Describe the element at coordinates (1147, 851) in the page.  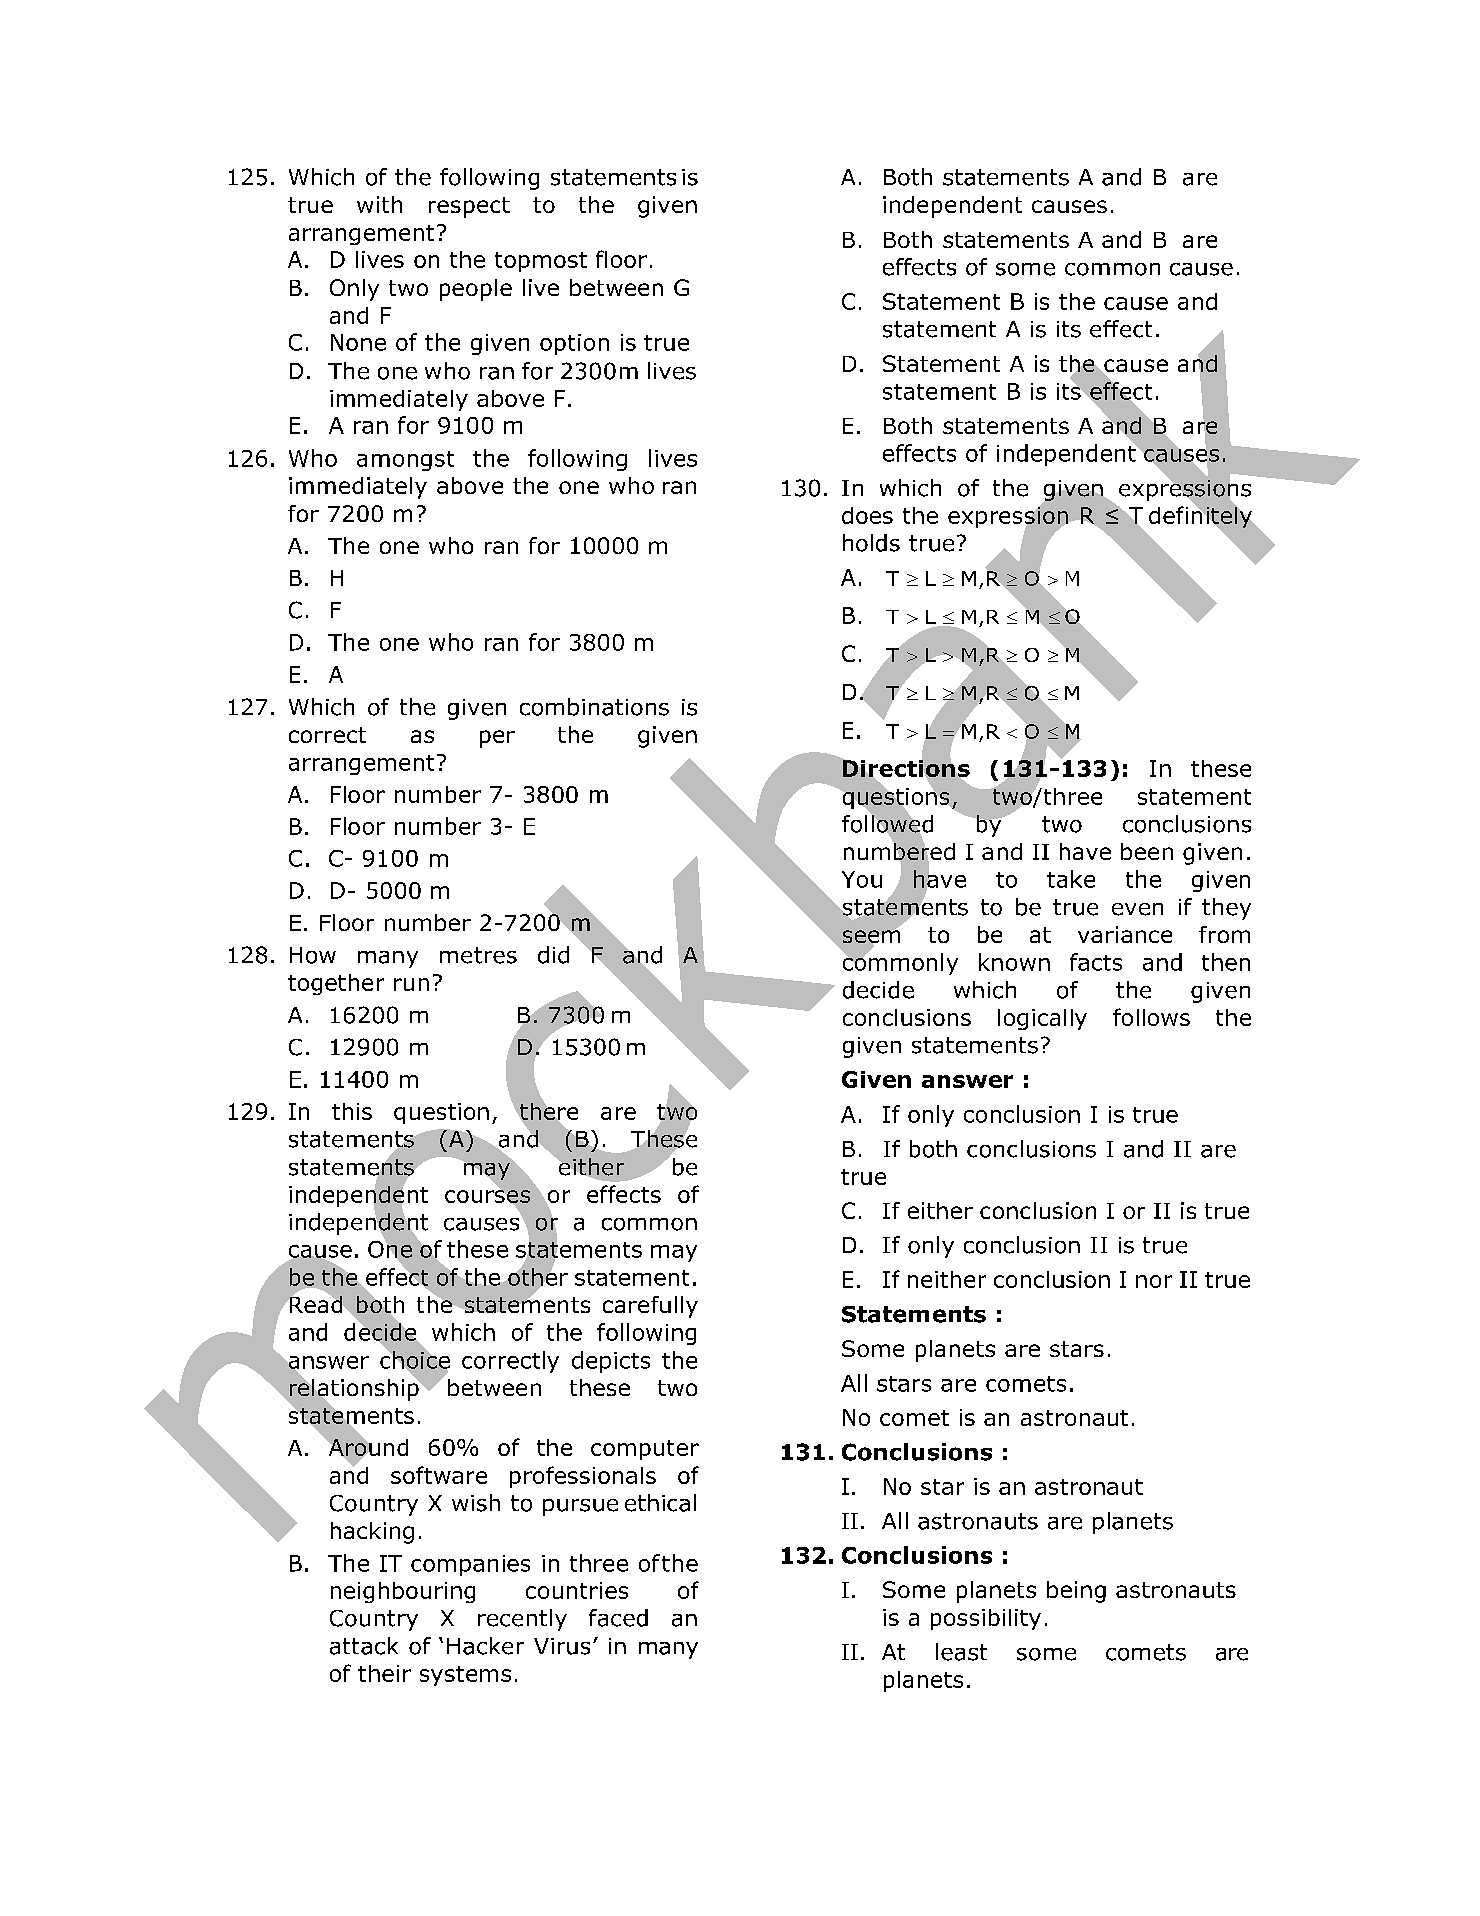
I see `been` at that location.
